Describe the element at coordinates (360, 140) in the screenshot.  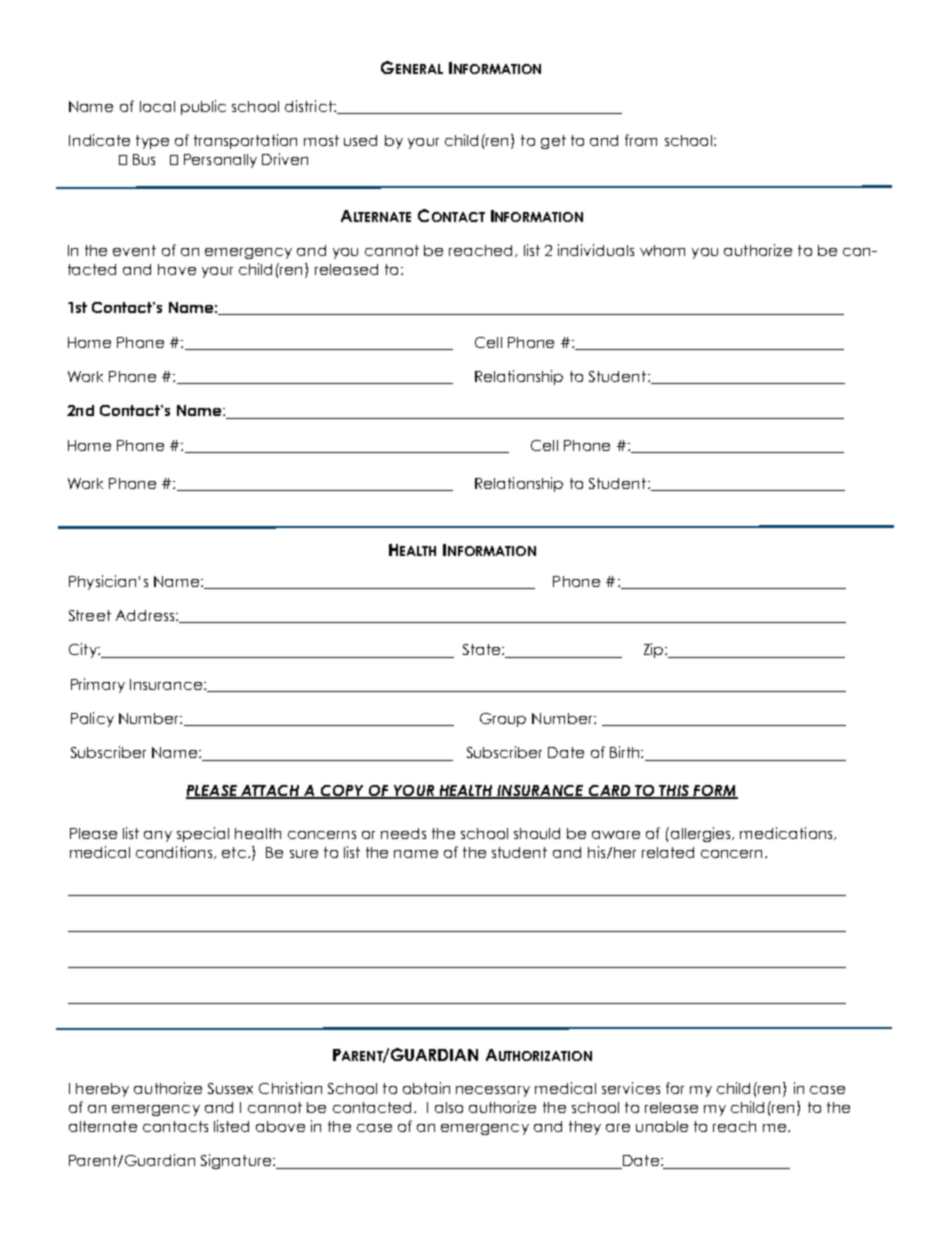
I see `used` at that location.
